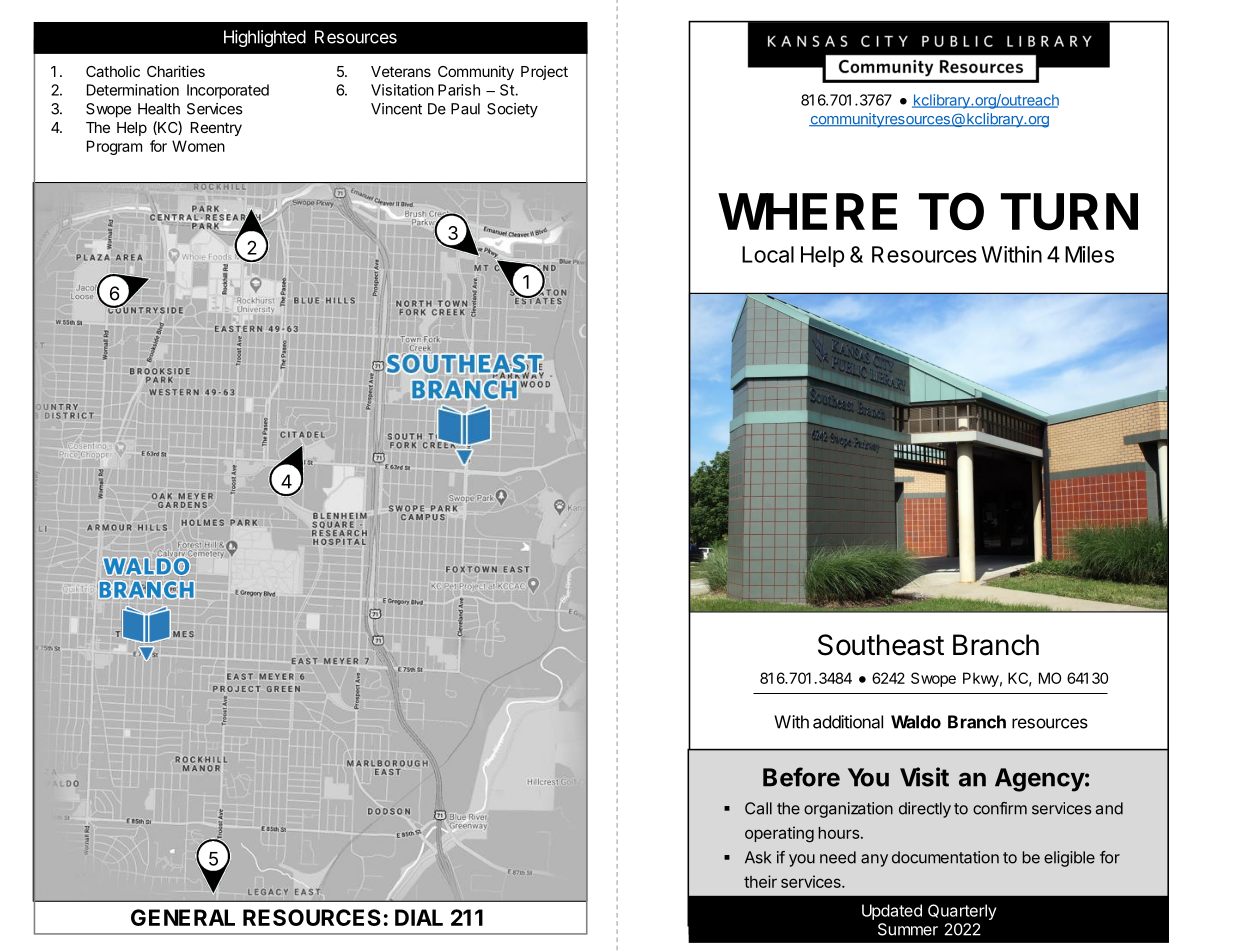  I want to click on Project, so click(544, 72).
